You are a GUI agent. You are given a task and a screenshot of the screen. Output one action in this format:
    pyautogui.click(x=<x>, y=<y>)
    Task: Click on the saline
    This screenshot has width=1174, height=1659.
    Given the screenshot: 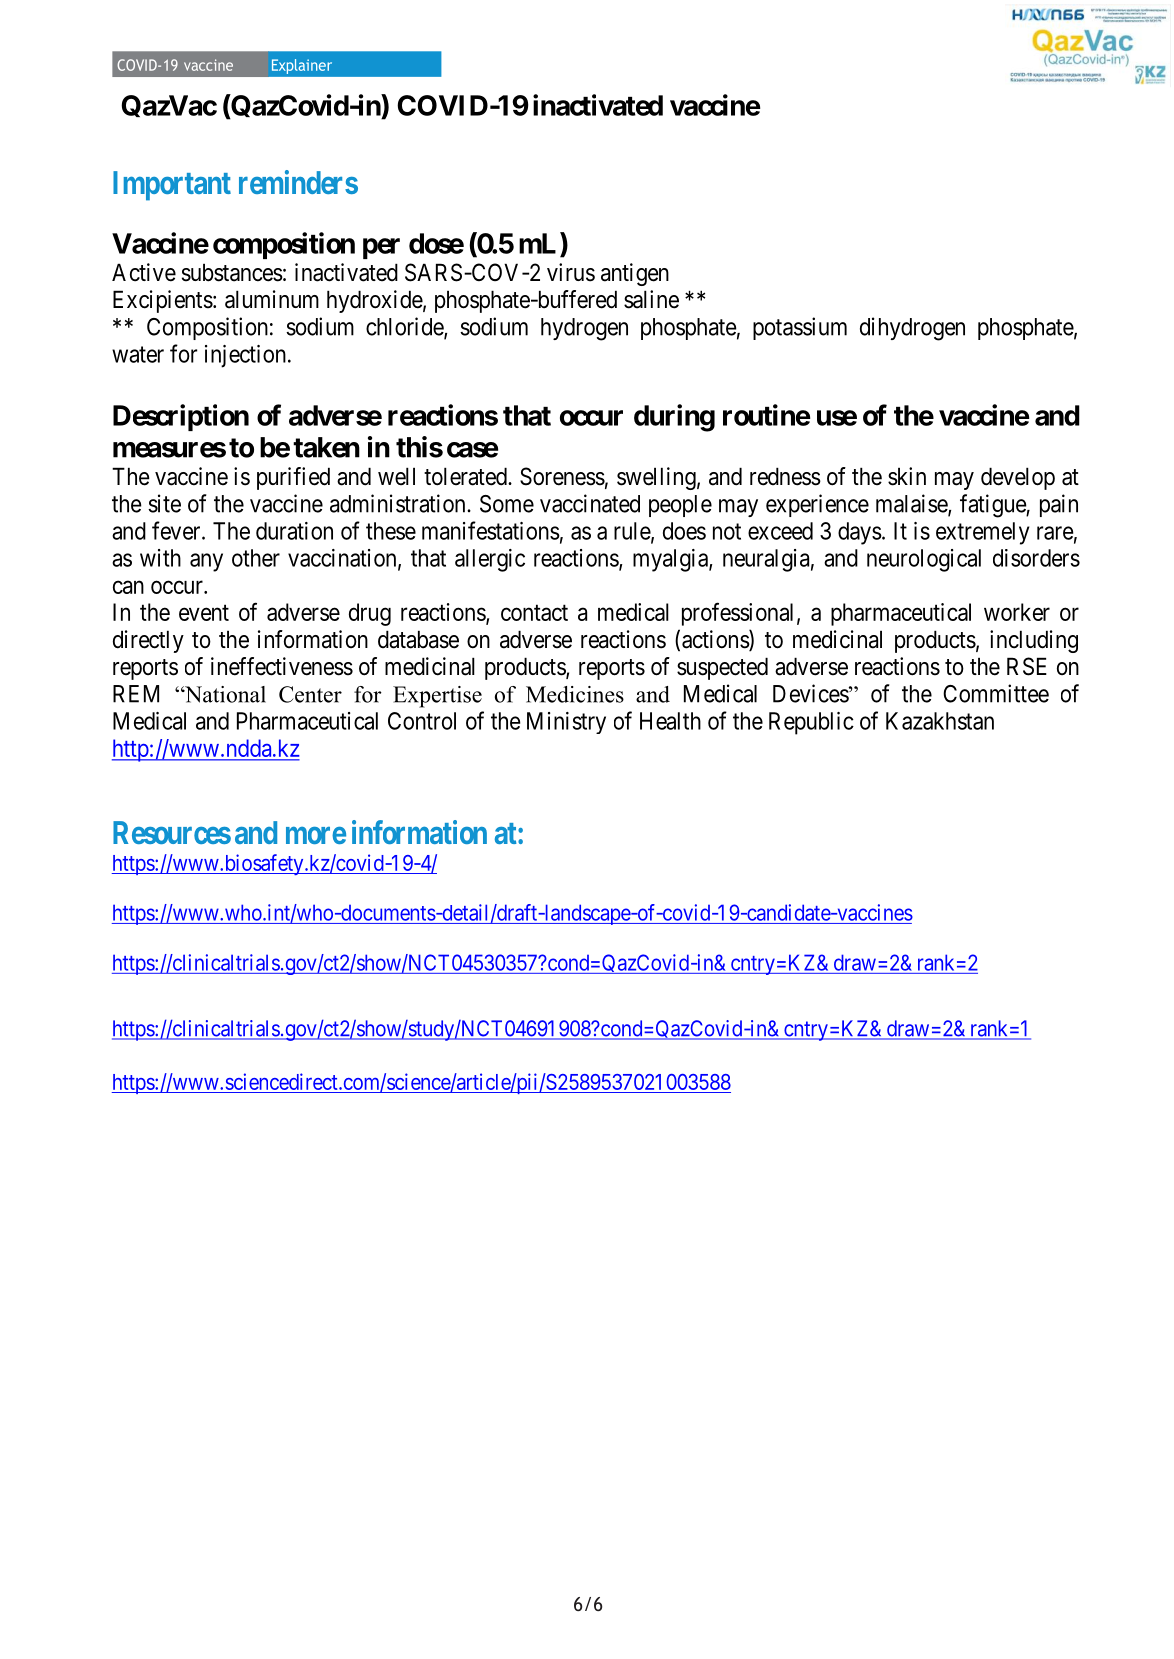 What is the action you would take?
    pyautogui.click(x=651, y=299)
